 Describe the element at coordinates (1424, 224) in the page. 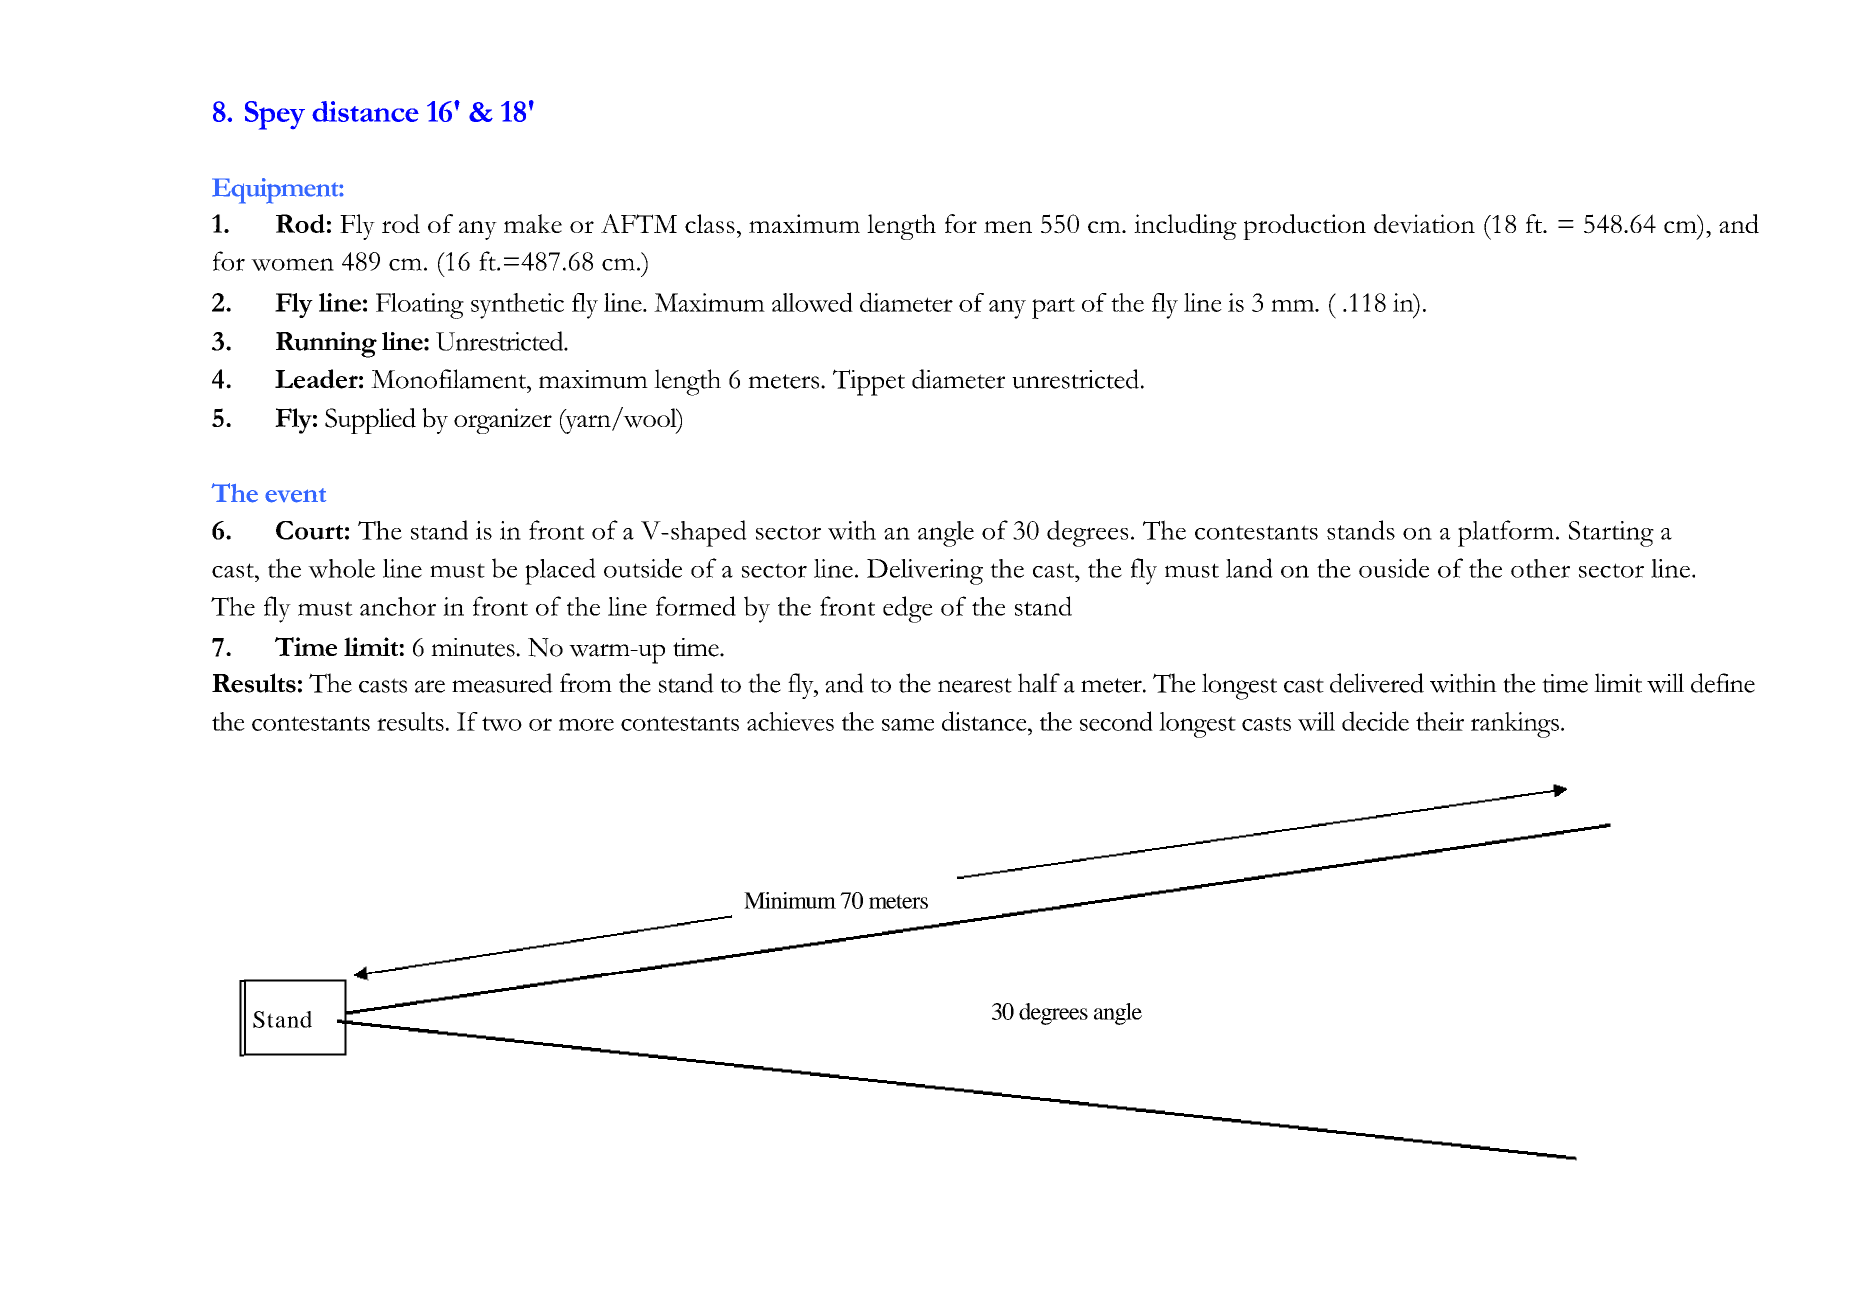

I see `deviation` at that location.
